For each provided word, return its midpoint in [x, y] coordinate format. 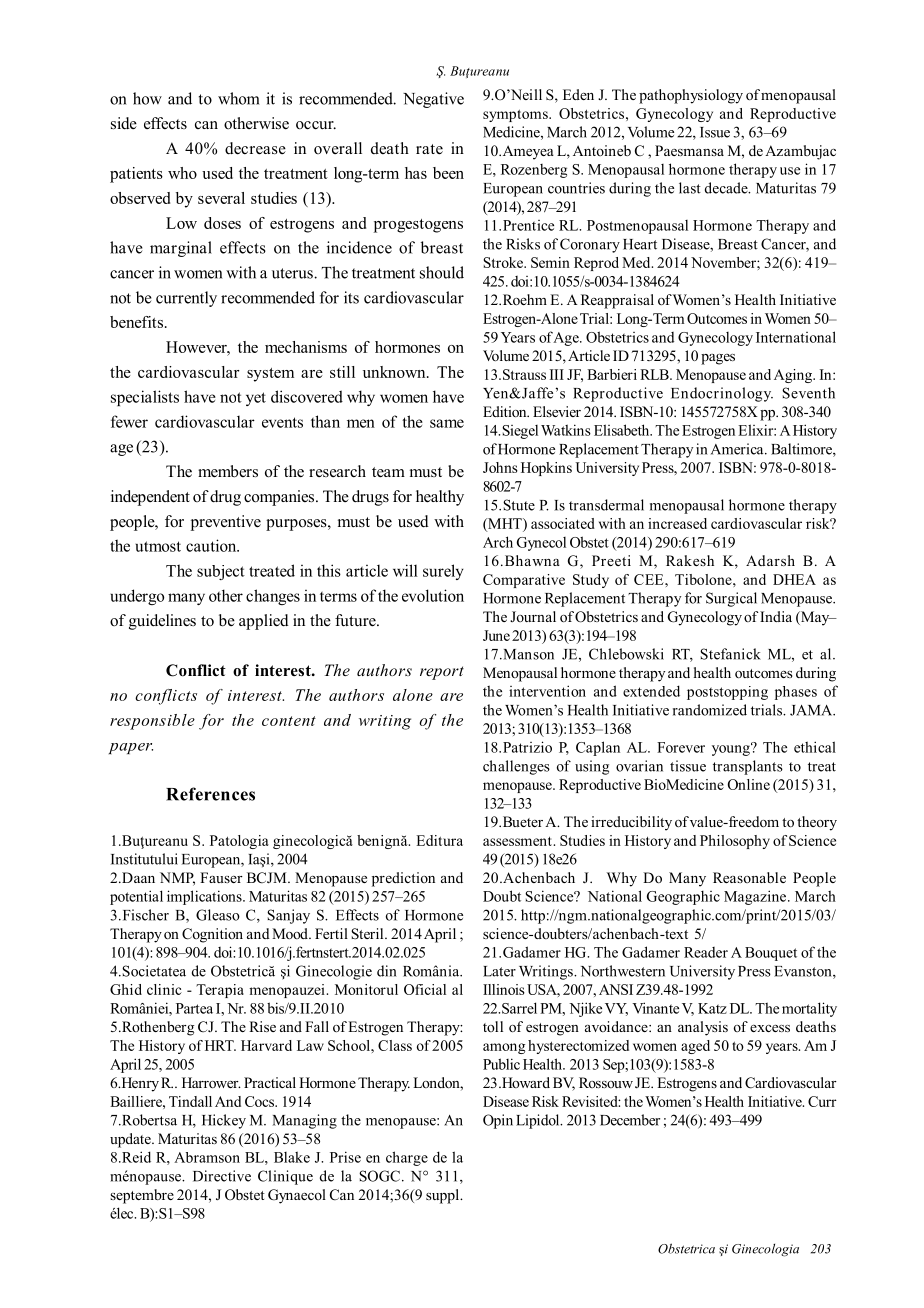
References [210, 794]
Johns [500, 467]
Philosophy [735, 842]
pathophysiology [691, 96]
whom [238, 98]
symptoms [516, 115]
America [738, 449]
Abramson [207, 1157]
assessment [518, 841]
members [228, 471]
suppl [444, 1196]
